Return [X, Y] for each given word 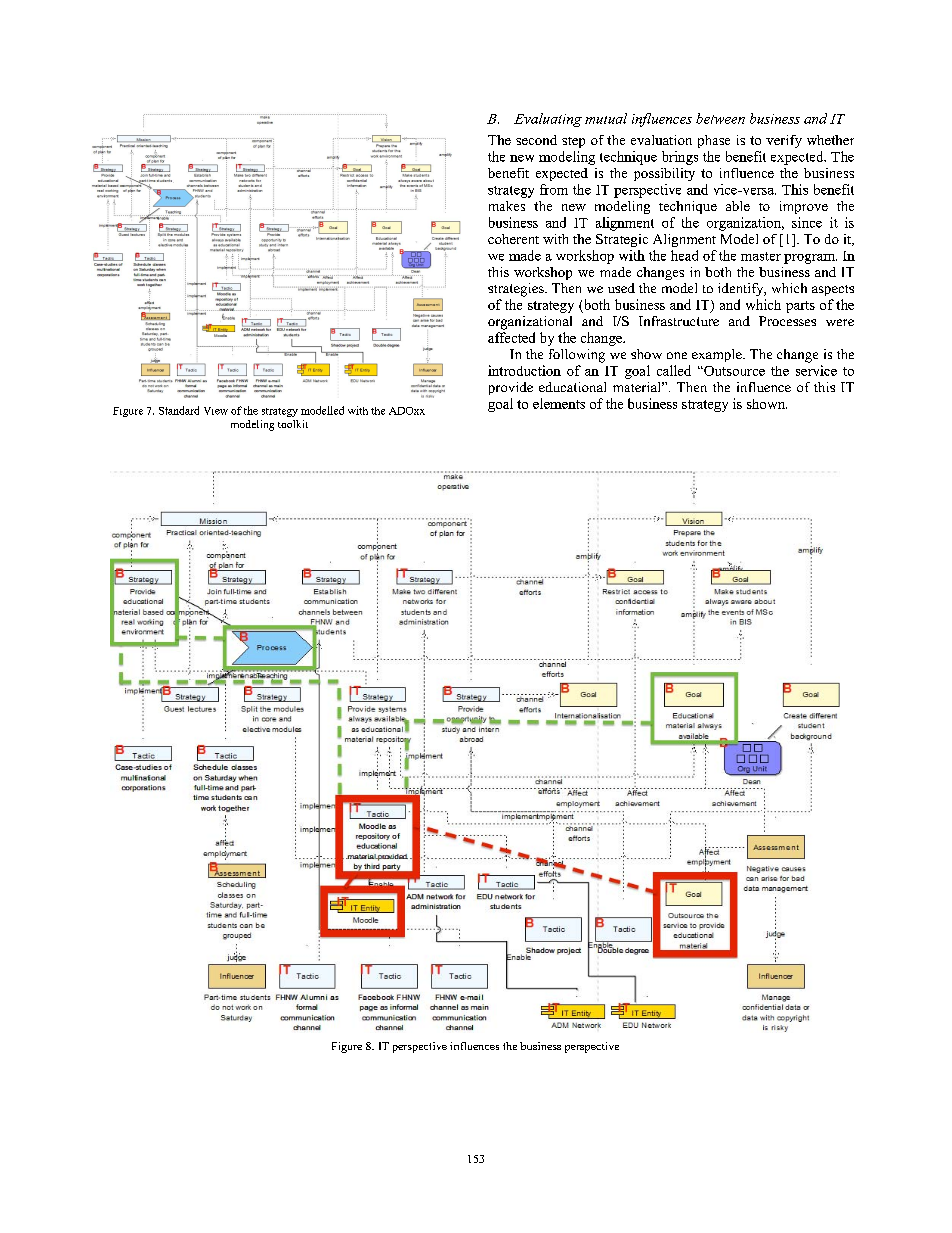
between [720, 118]
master [761, 256]
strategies [517, 290]
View [216, 411]
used [621, 288]
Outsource [733, 371]
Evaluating [548, 120]
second [536, 140]
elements [559, 403]
